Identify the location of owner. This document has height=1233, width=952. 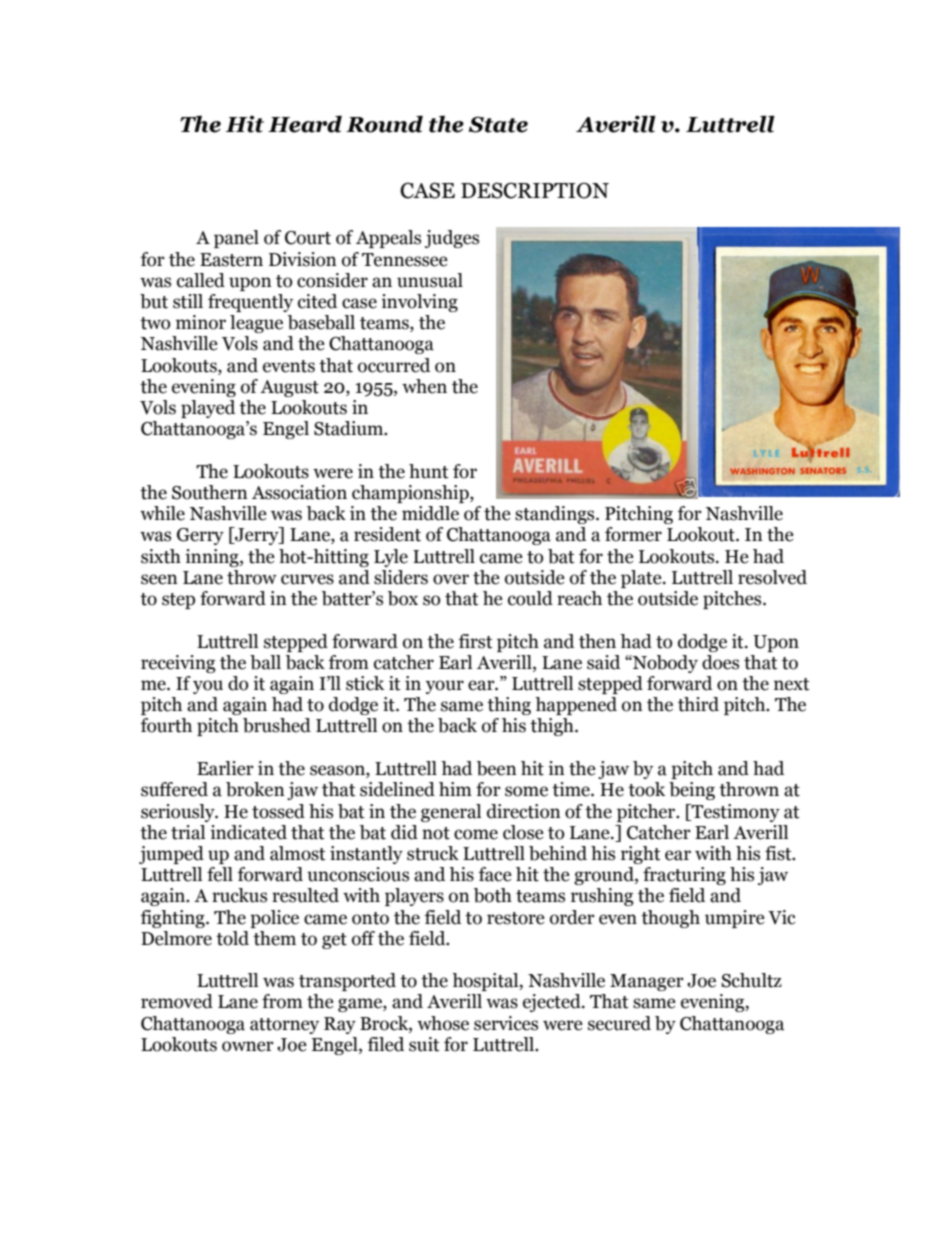
(248, 1046).
